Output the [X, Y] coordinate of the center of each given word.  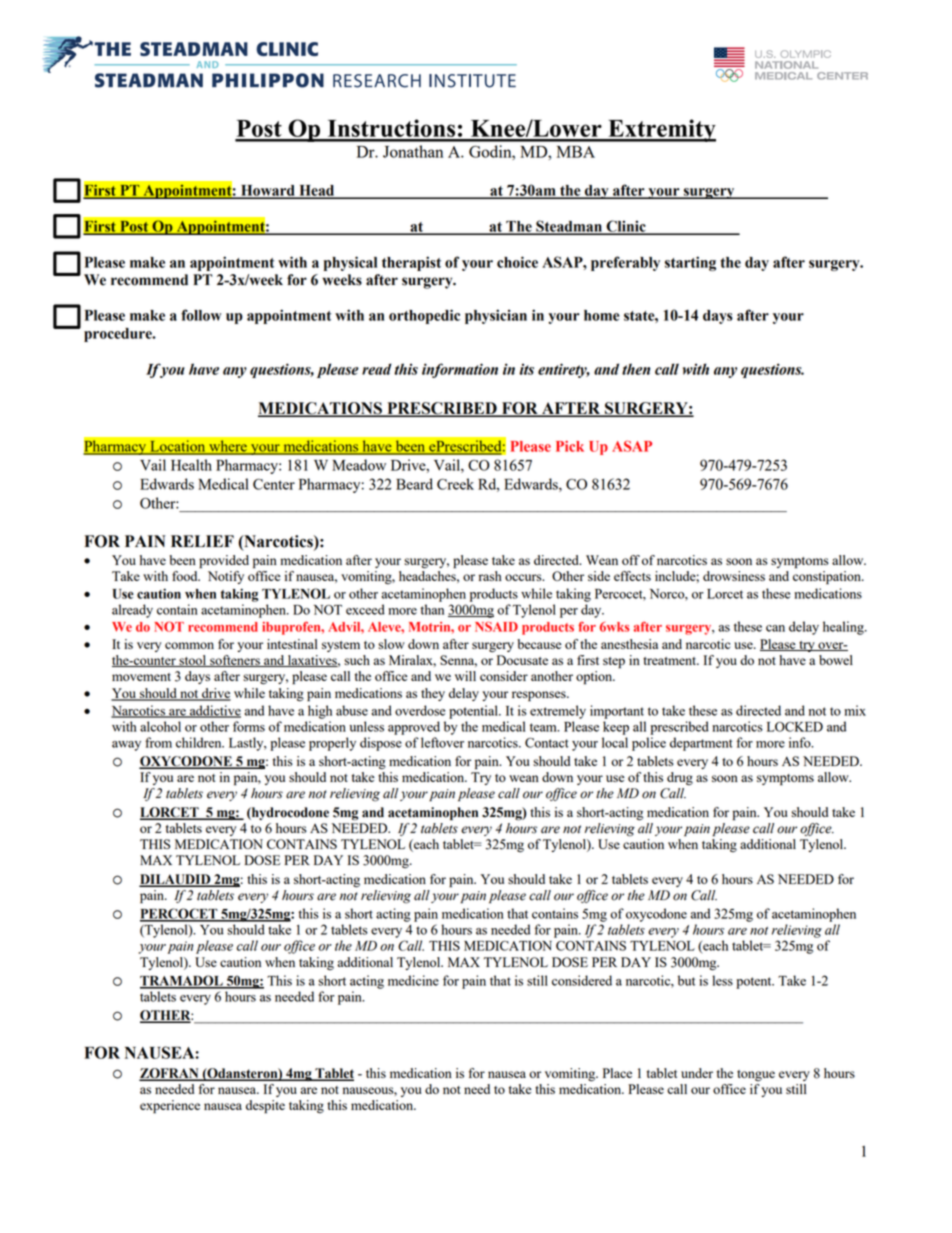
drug [680, 778]
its [526, 369]
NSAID [496, 627]
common [189, 645]
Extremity [661, 130]
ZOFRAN [170, 1074]
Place [617, 1073]
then [636, 369]
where [228, 447]
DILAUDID [176, 880]
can [775, 628]
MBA [576, 152]
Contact [547, 743]
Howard [268, 191]
